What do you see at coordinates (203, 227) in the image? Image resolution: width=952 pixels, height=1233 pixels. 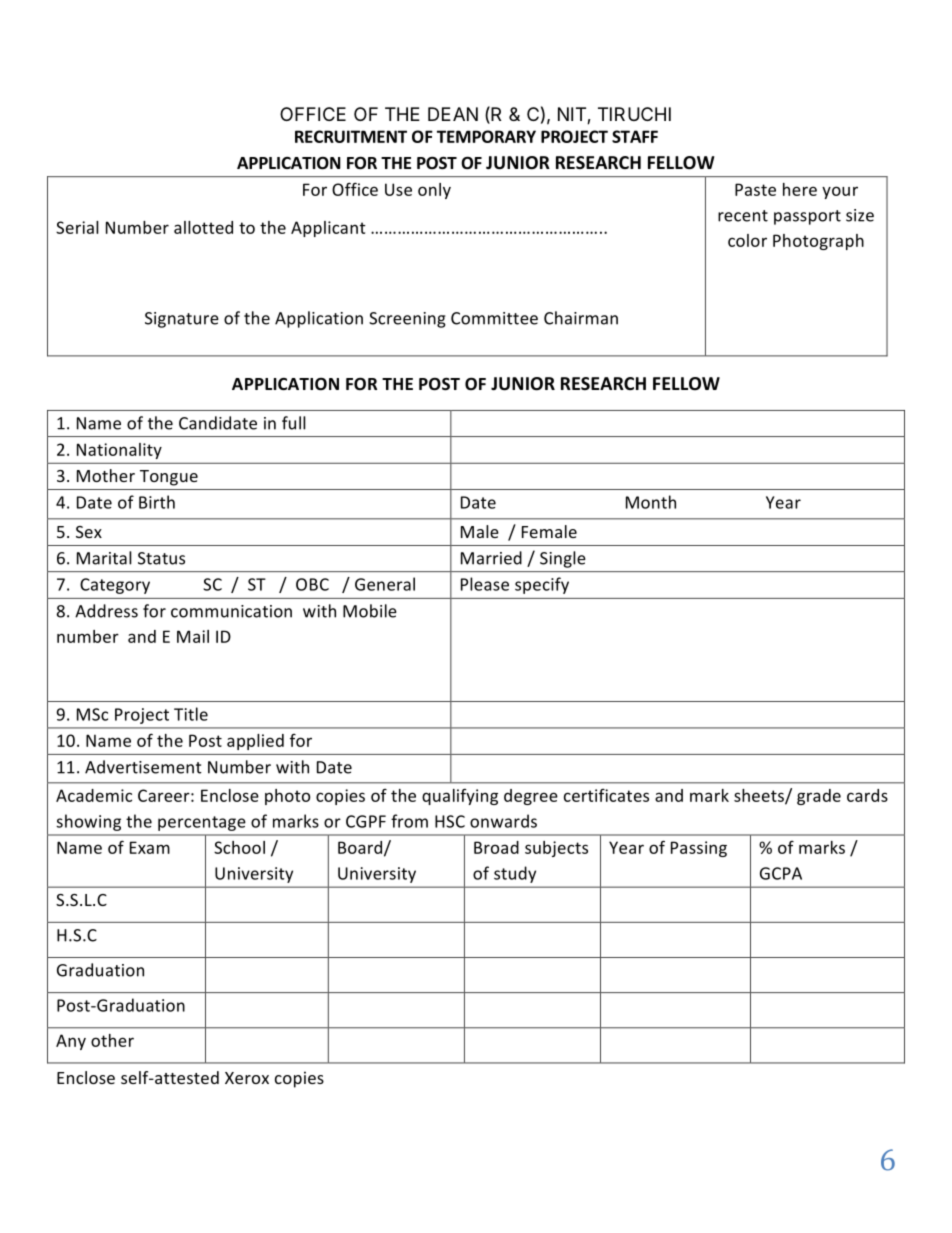 I see `allotted` at bounding box center [203, 227].
